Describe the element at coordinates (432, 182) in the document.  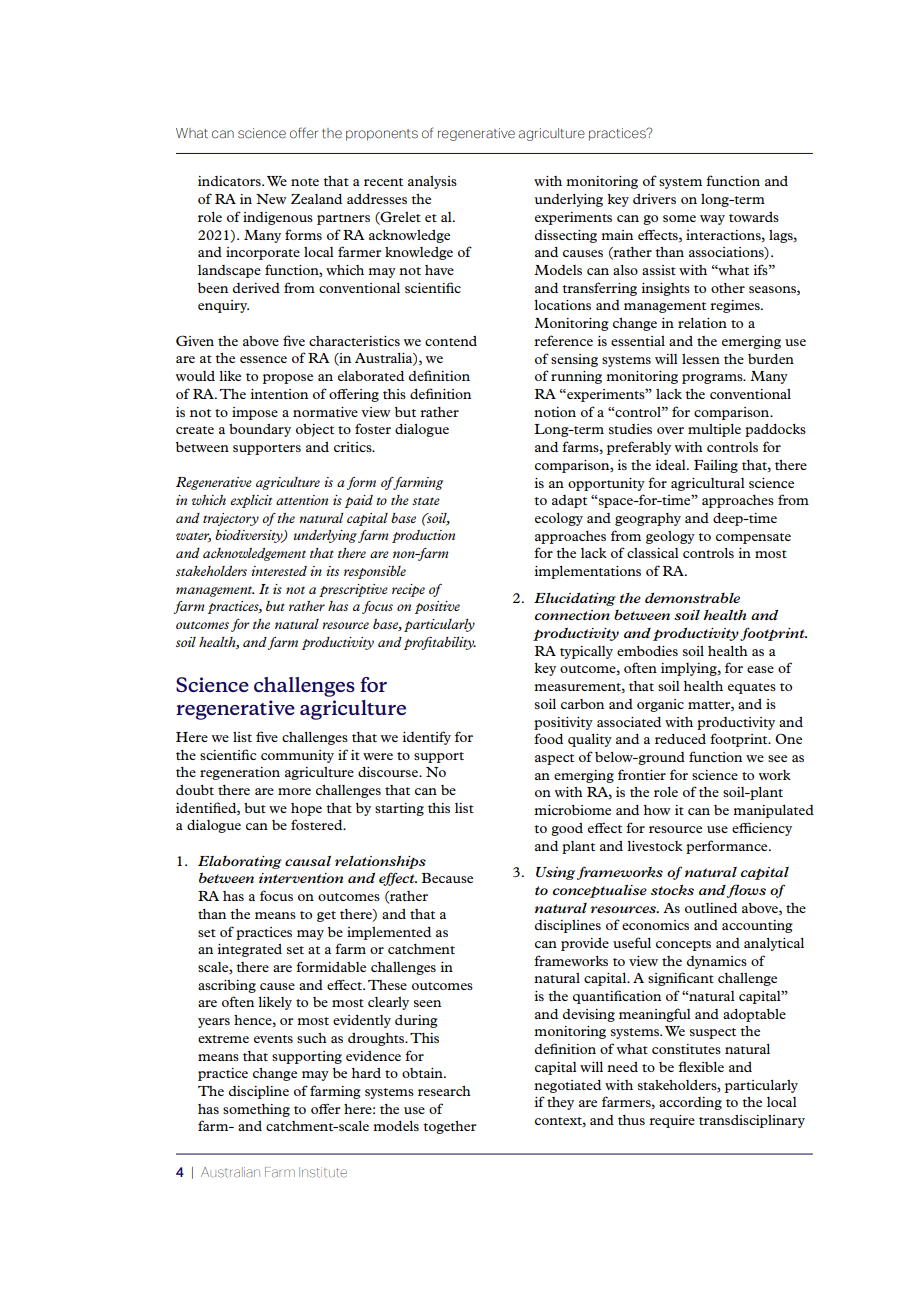
I see `analysis` at that location.
